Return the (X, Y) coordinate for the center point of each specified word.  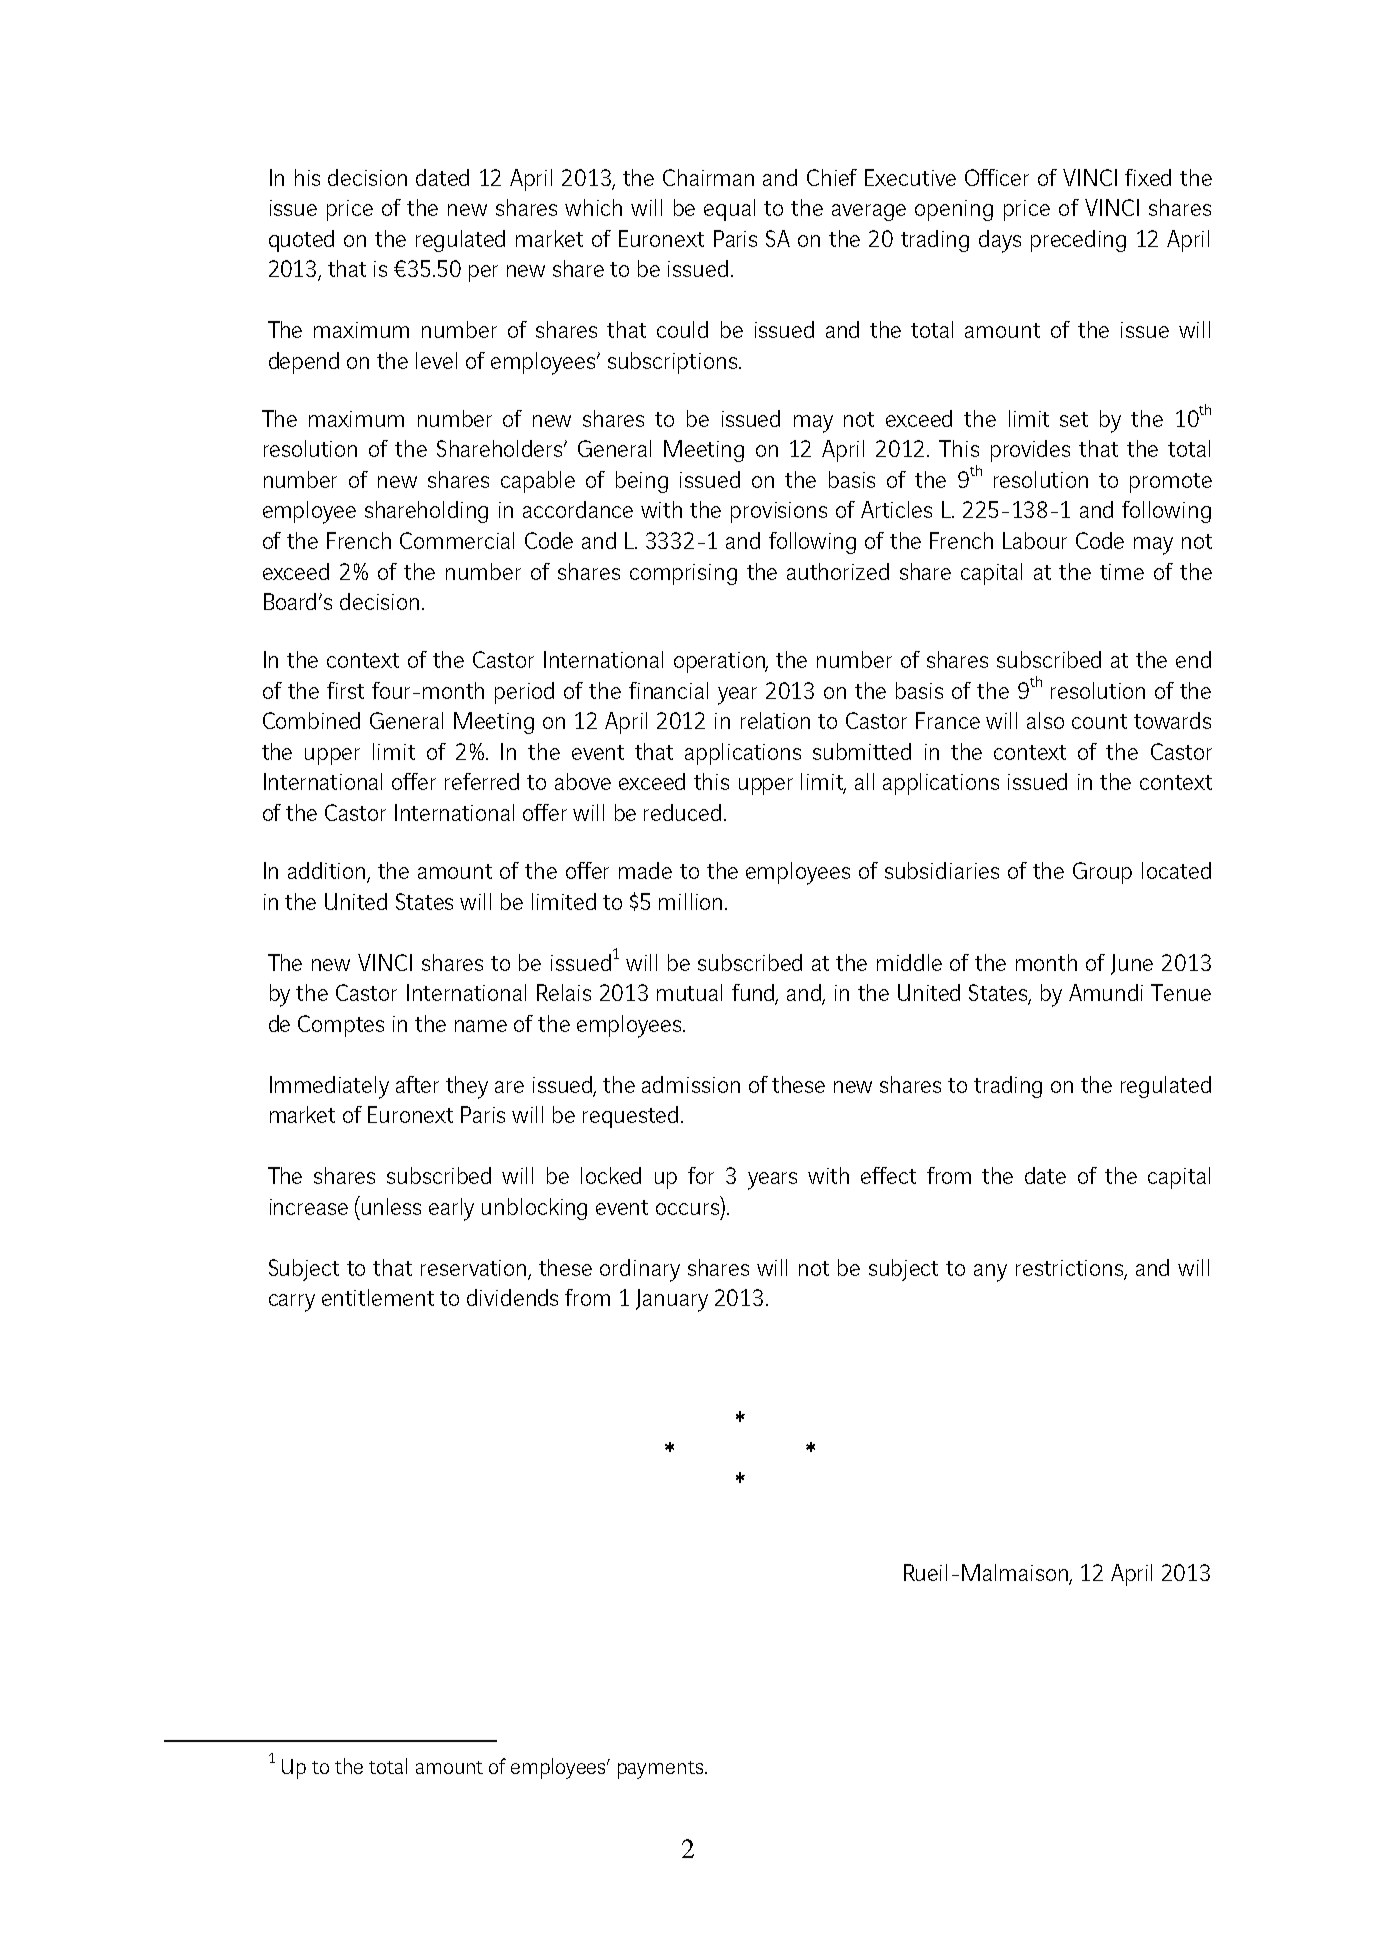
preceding (1078, 241)
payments (662, 1770)
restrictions (1071, 1269)
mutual (689, 992)
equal (729, 210)
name (481, 1026)
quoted (301, 241)
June (1132, 964)
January (672, 1300)
